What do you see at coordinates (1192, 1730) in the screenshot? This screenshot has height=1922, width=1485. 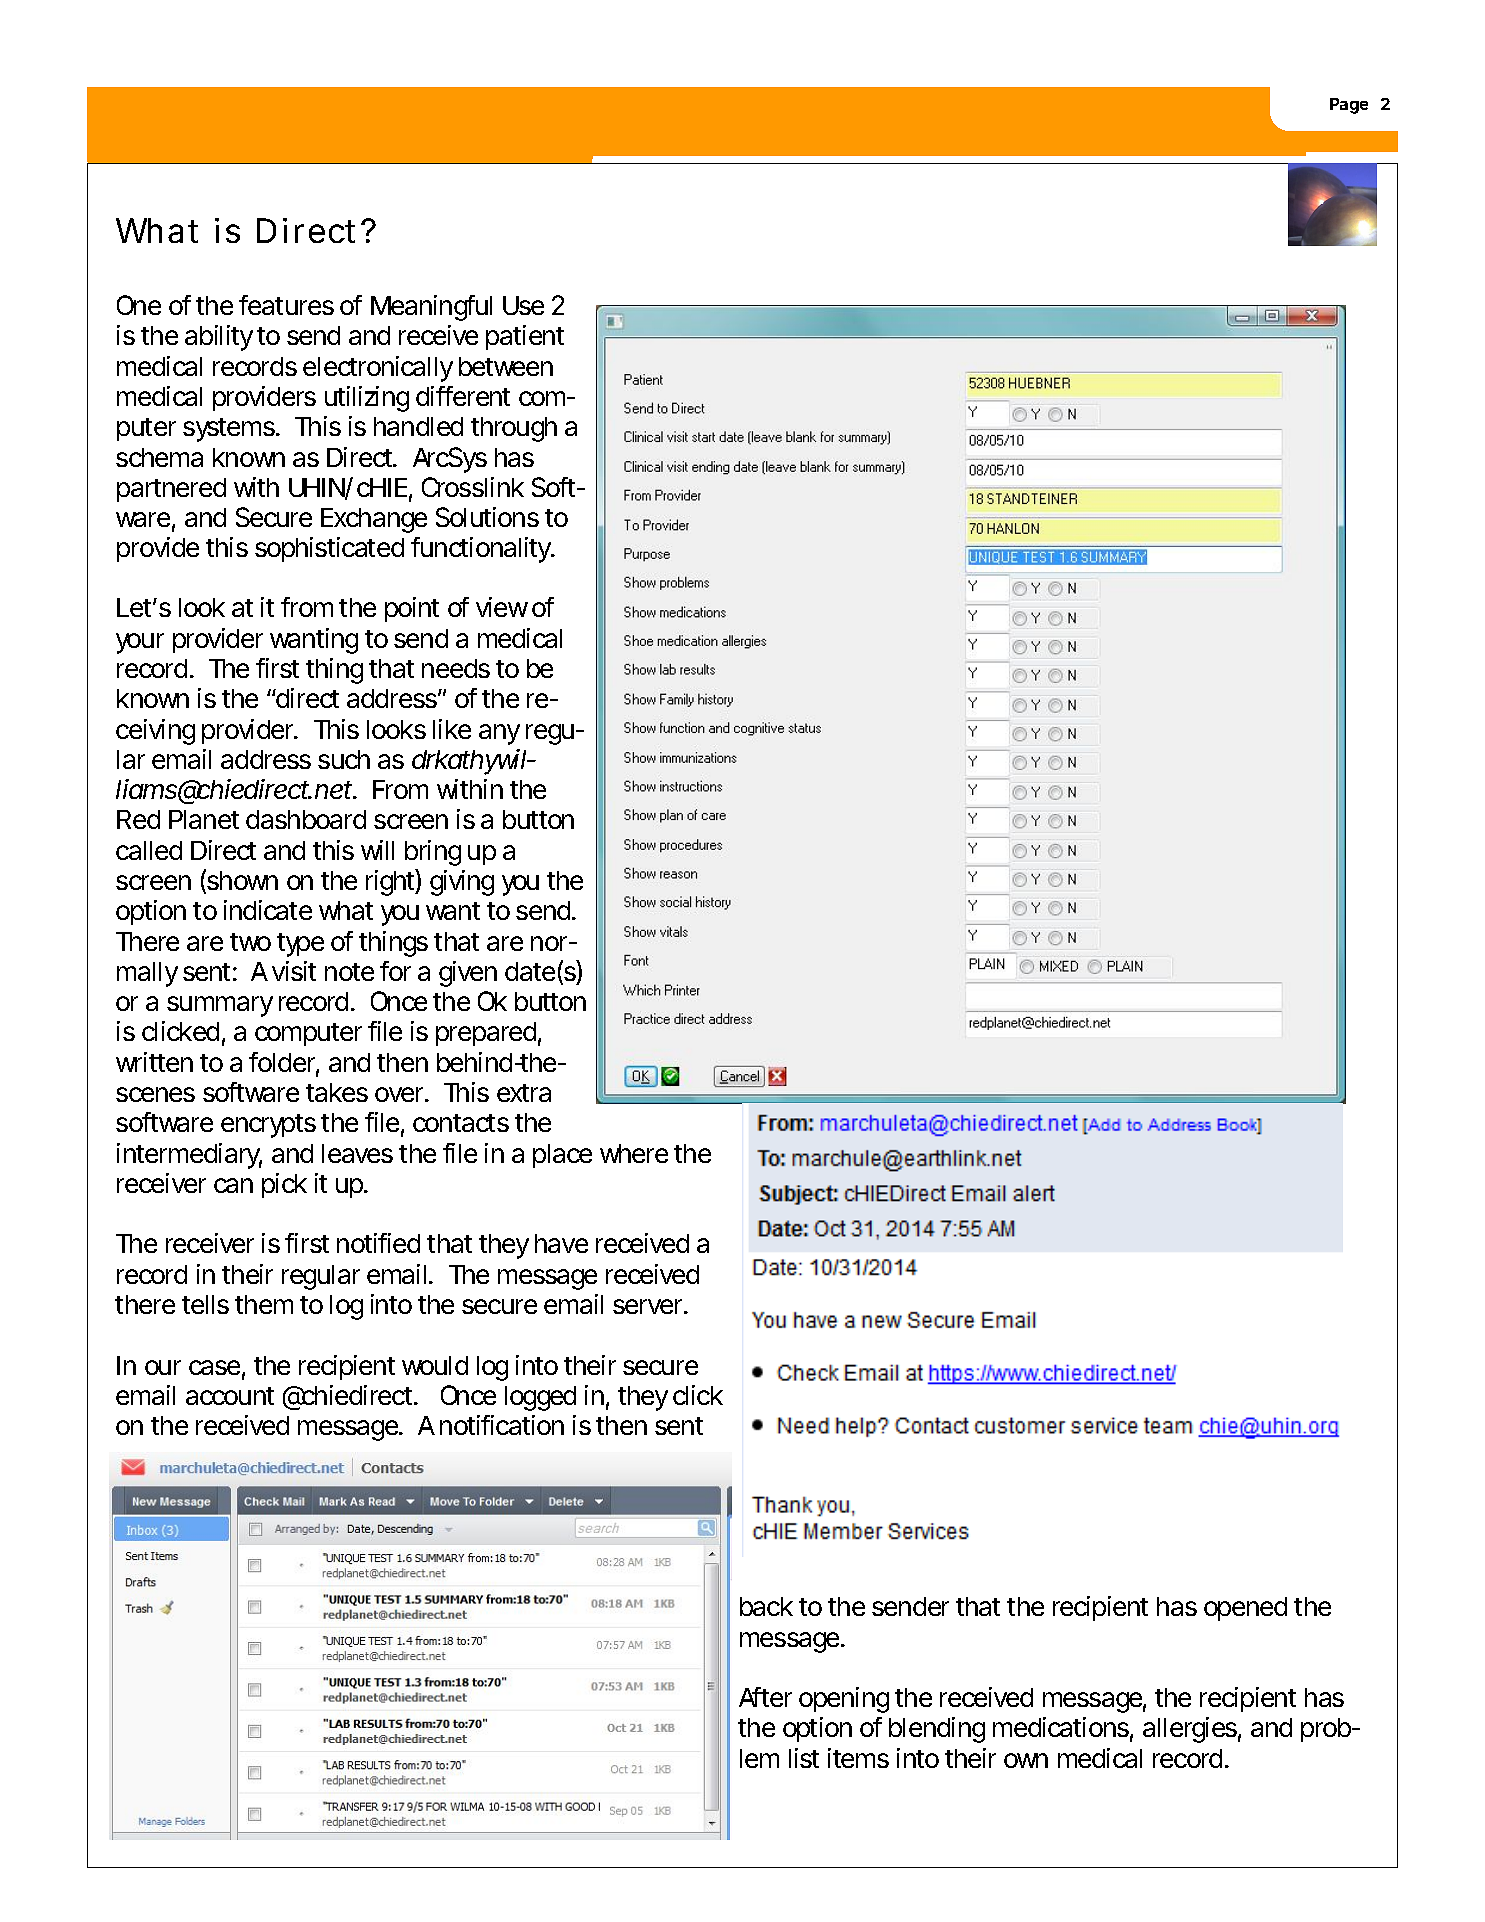 I see `allergies` at bounding box center [1192, 1730].
